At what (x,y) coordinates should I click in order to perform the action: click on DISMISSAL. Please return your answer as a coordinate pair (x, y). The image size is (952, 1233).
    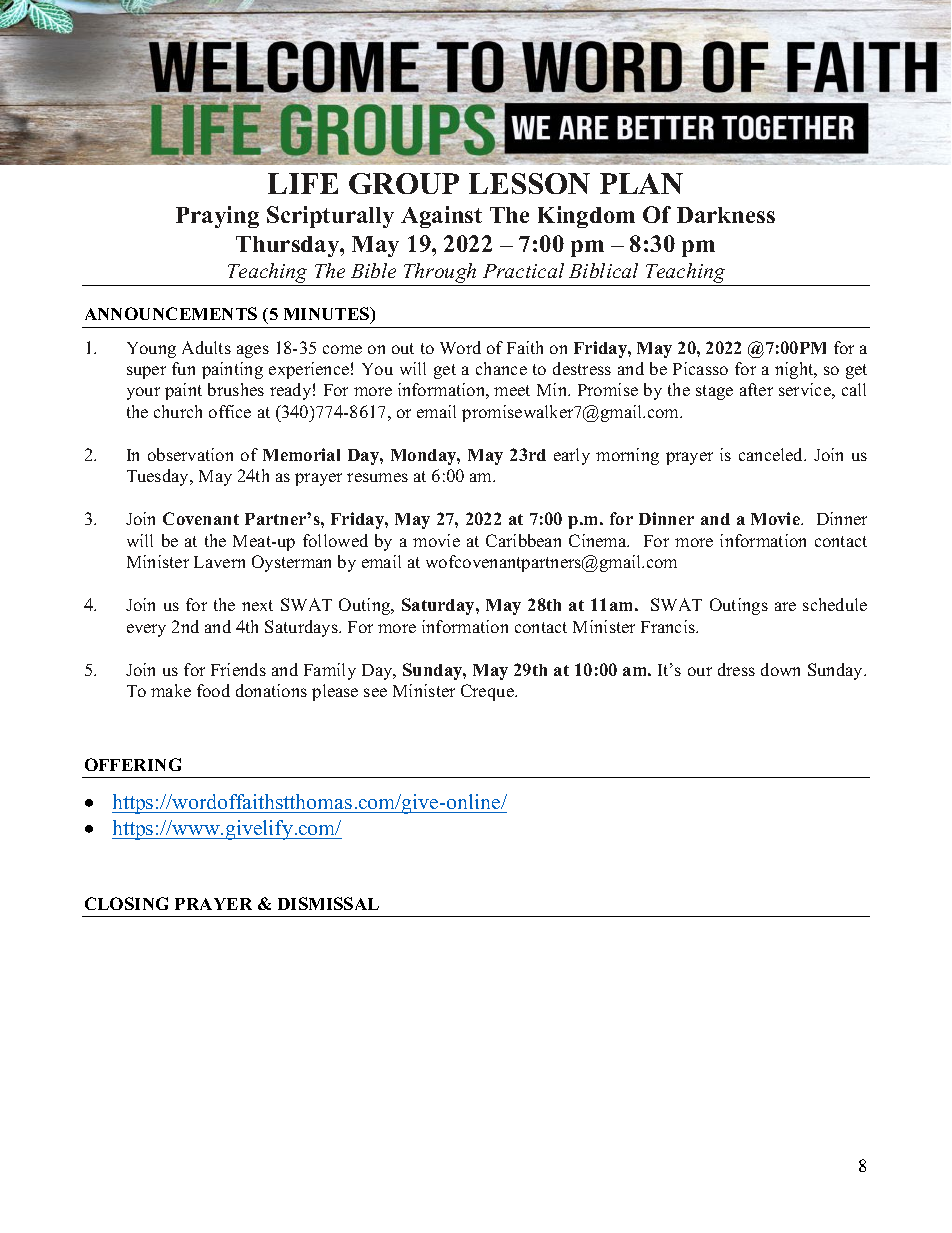
    Looking at the image, I should click on (328, 903).
